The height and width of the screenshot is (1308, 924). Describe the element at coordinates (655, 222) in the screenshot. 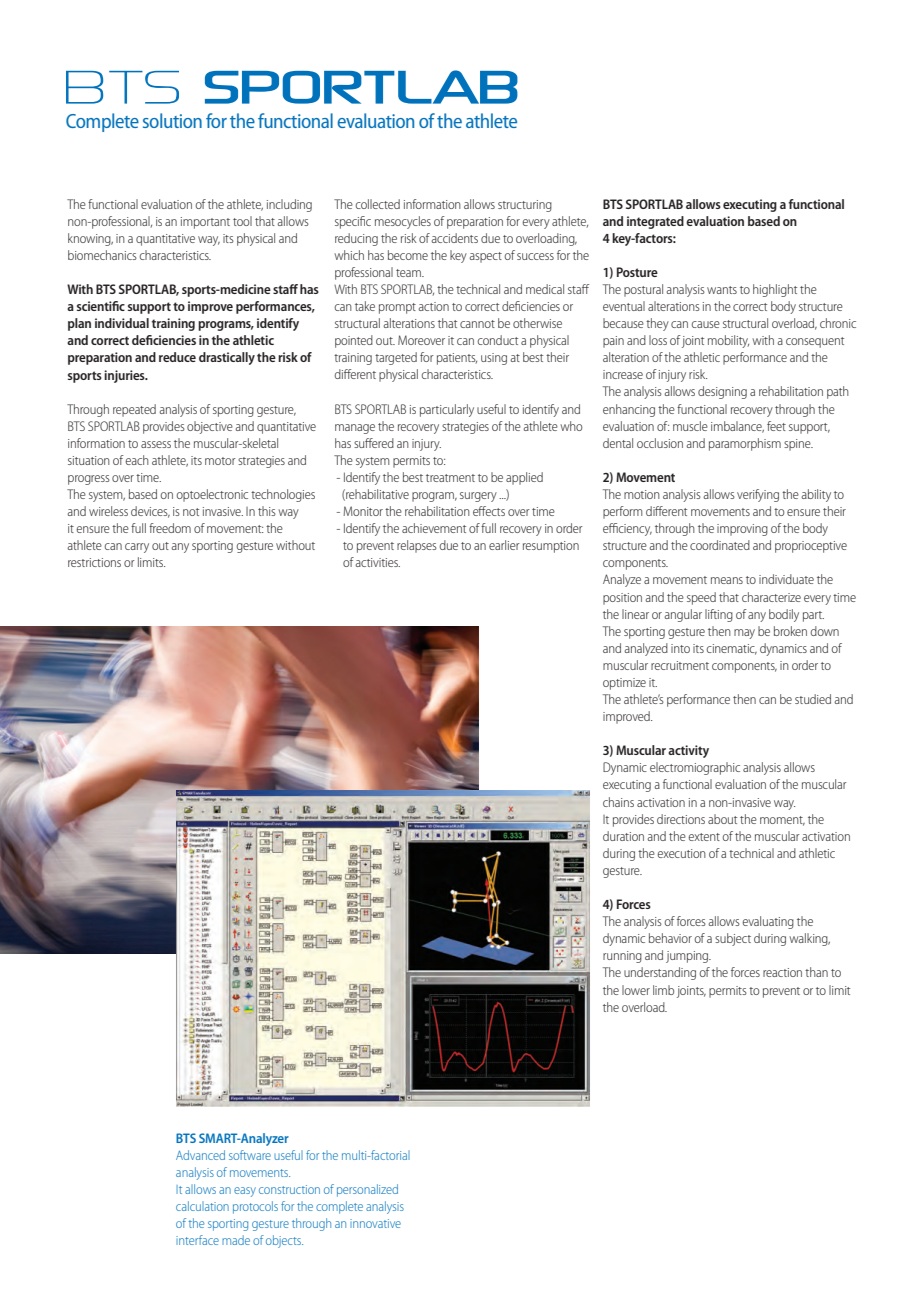

I see `integrated` at that location.
